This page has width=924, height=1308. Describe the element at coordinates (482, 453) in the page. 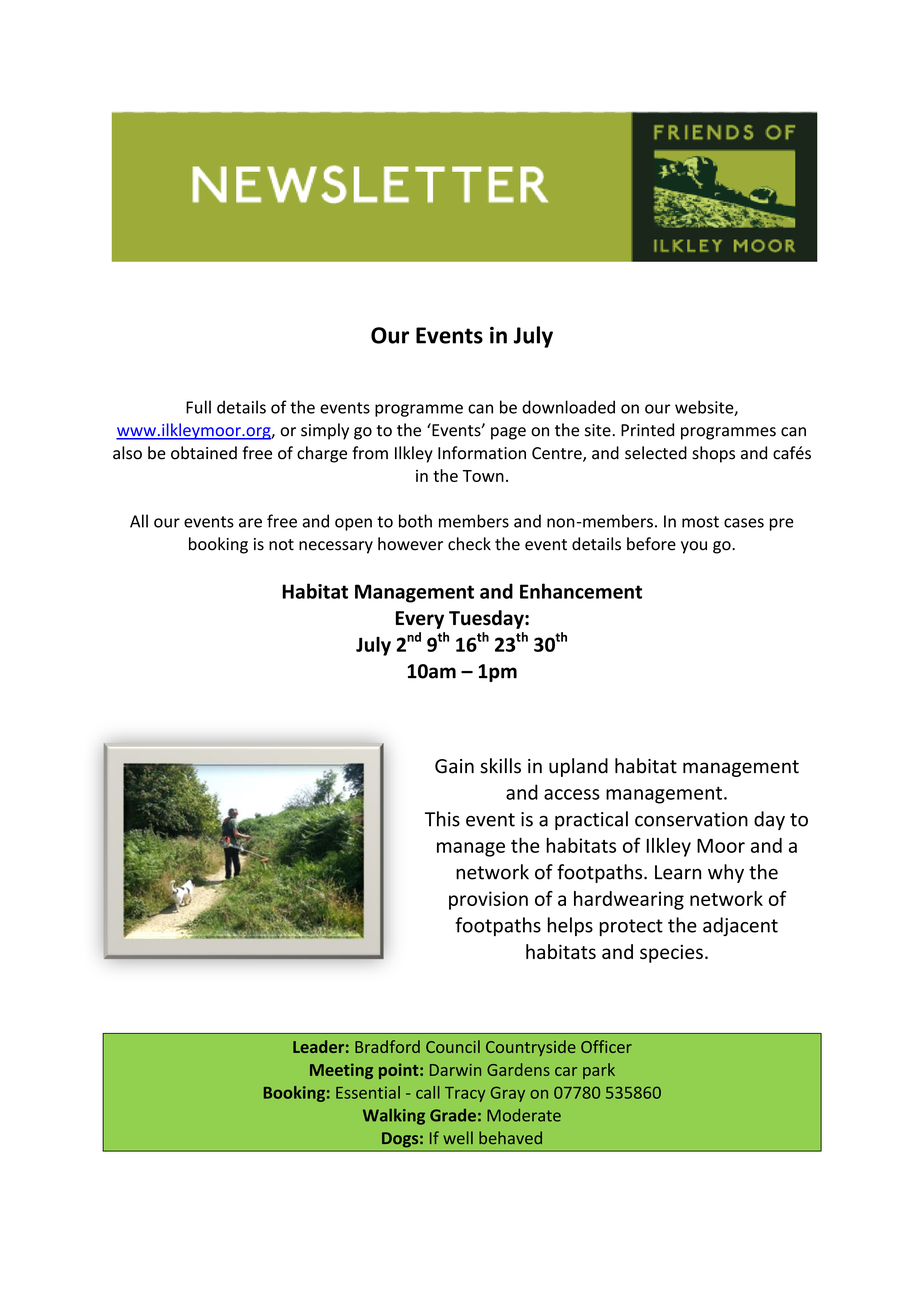

I see `Information` at that location.
